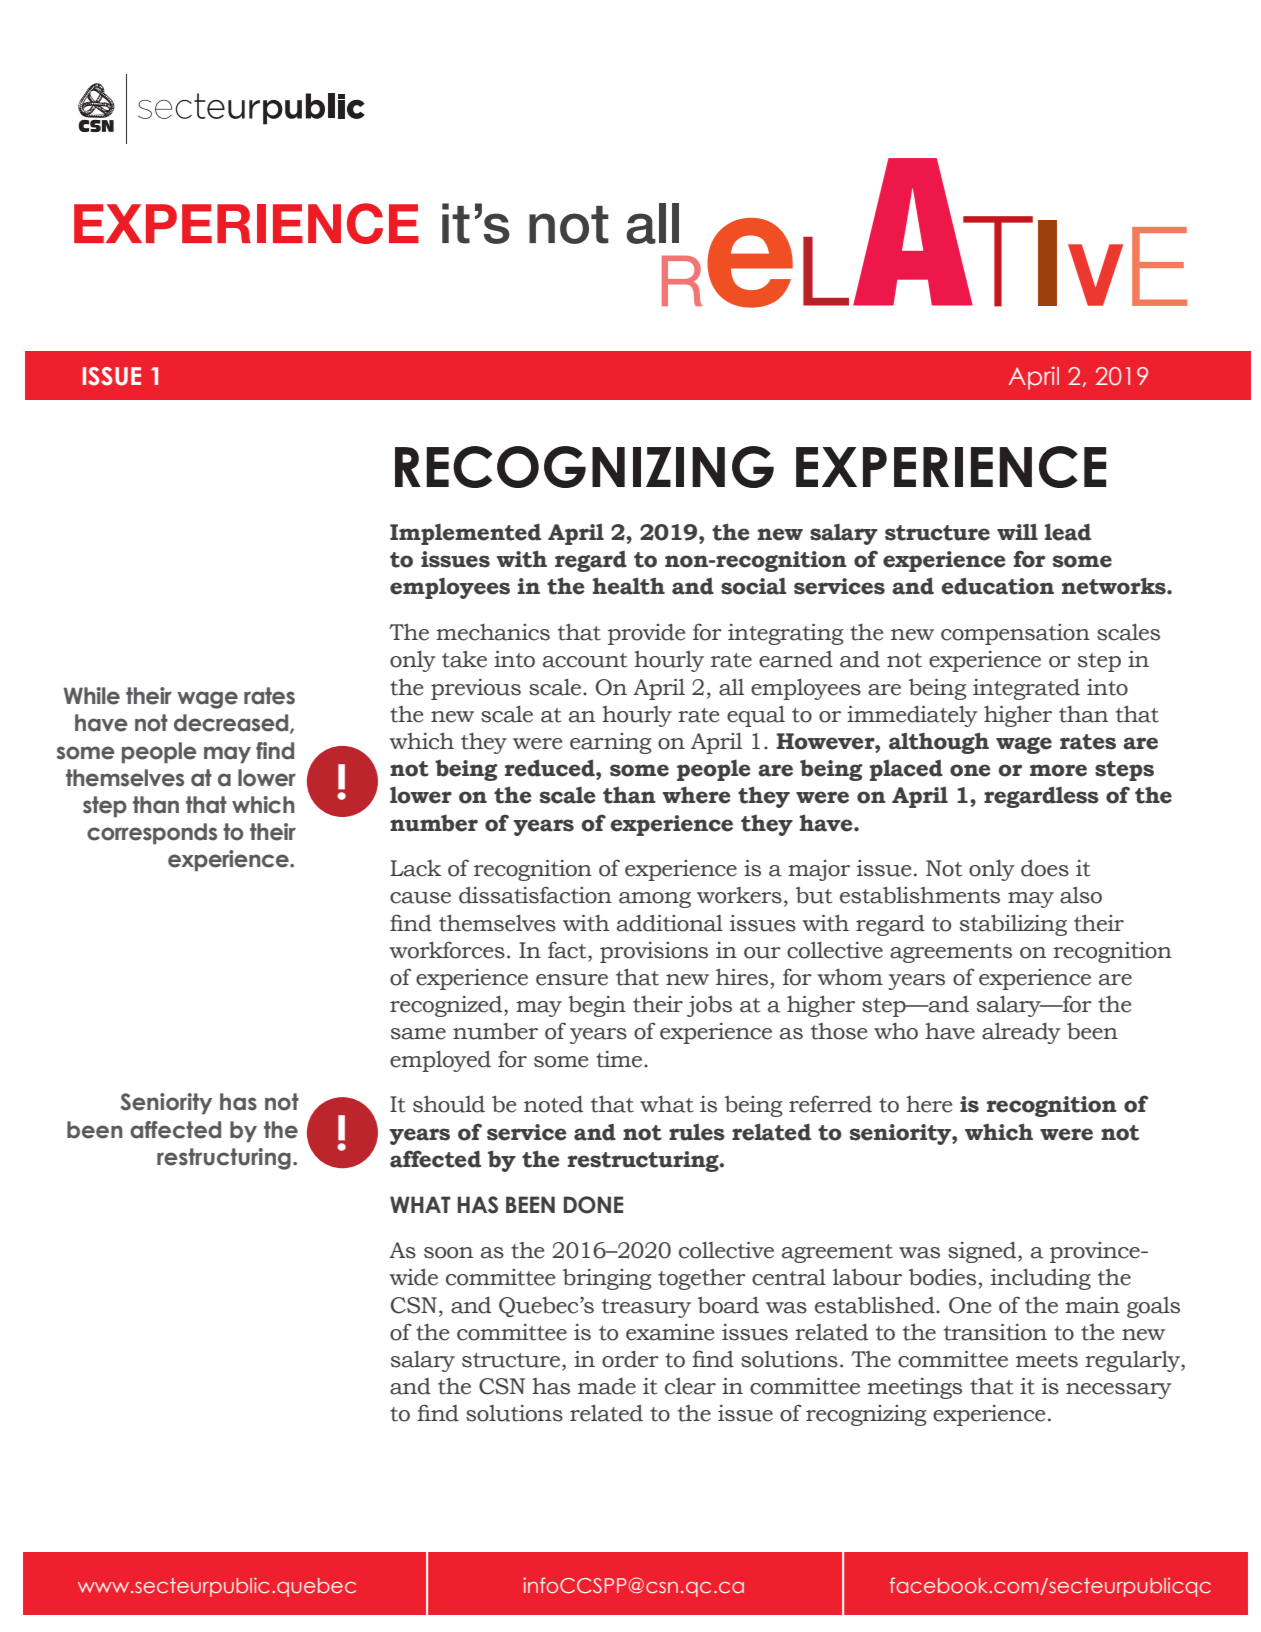  I want to click on already, so click(1021, 1033).
